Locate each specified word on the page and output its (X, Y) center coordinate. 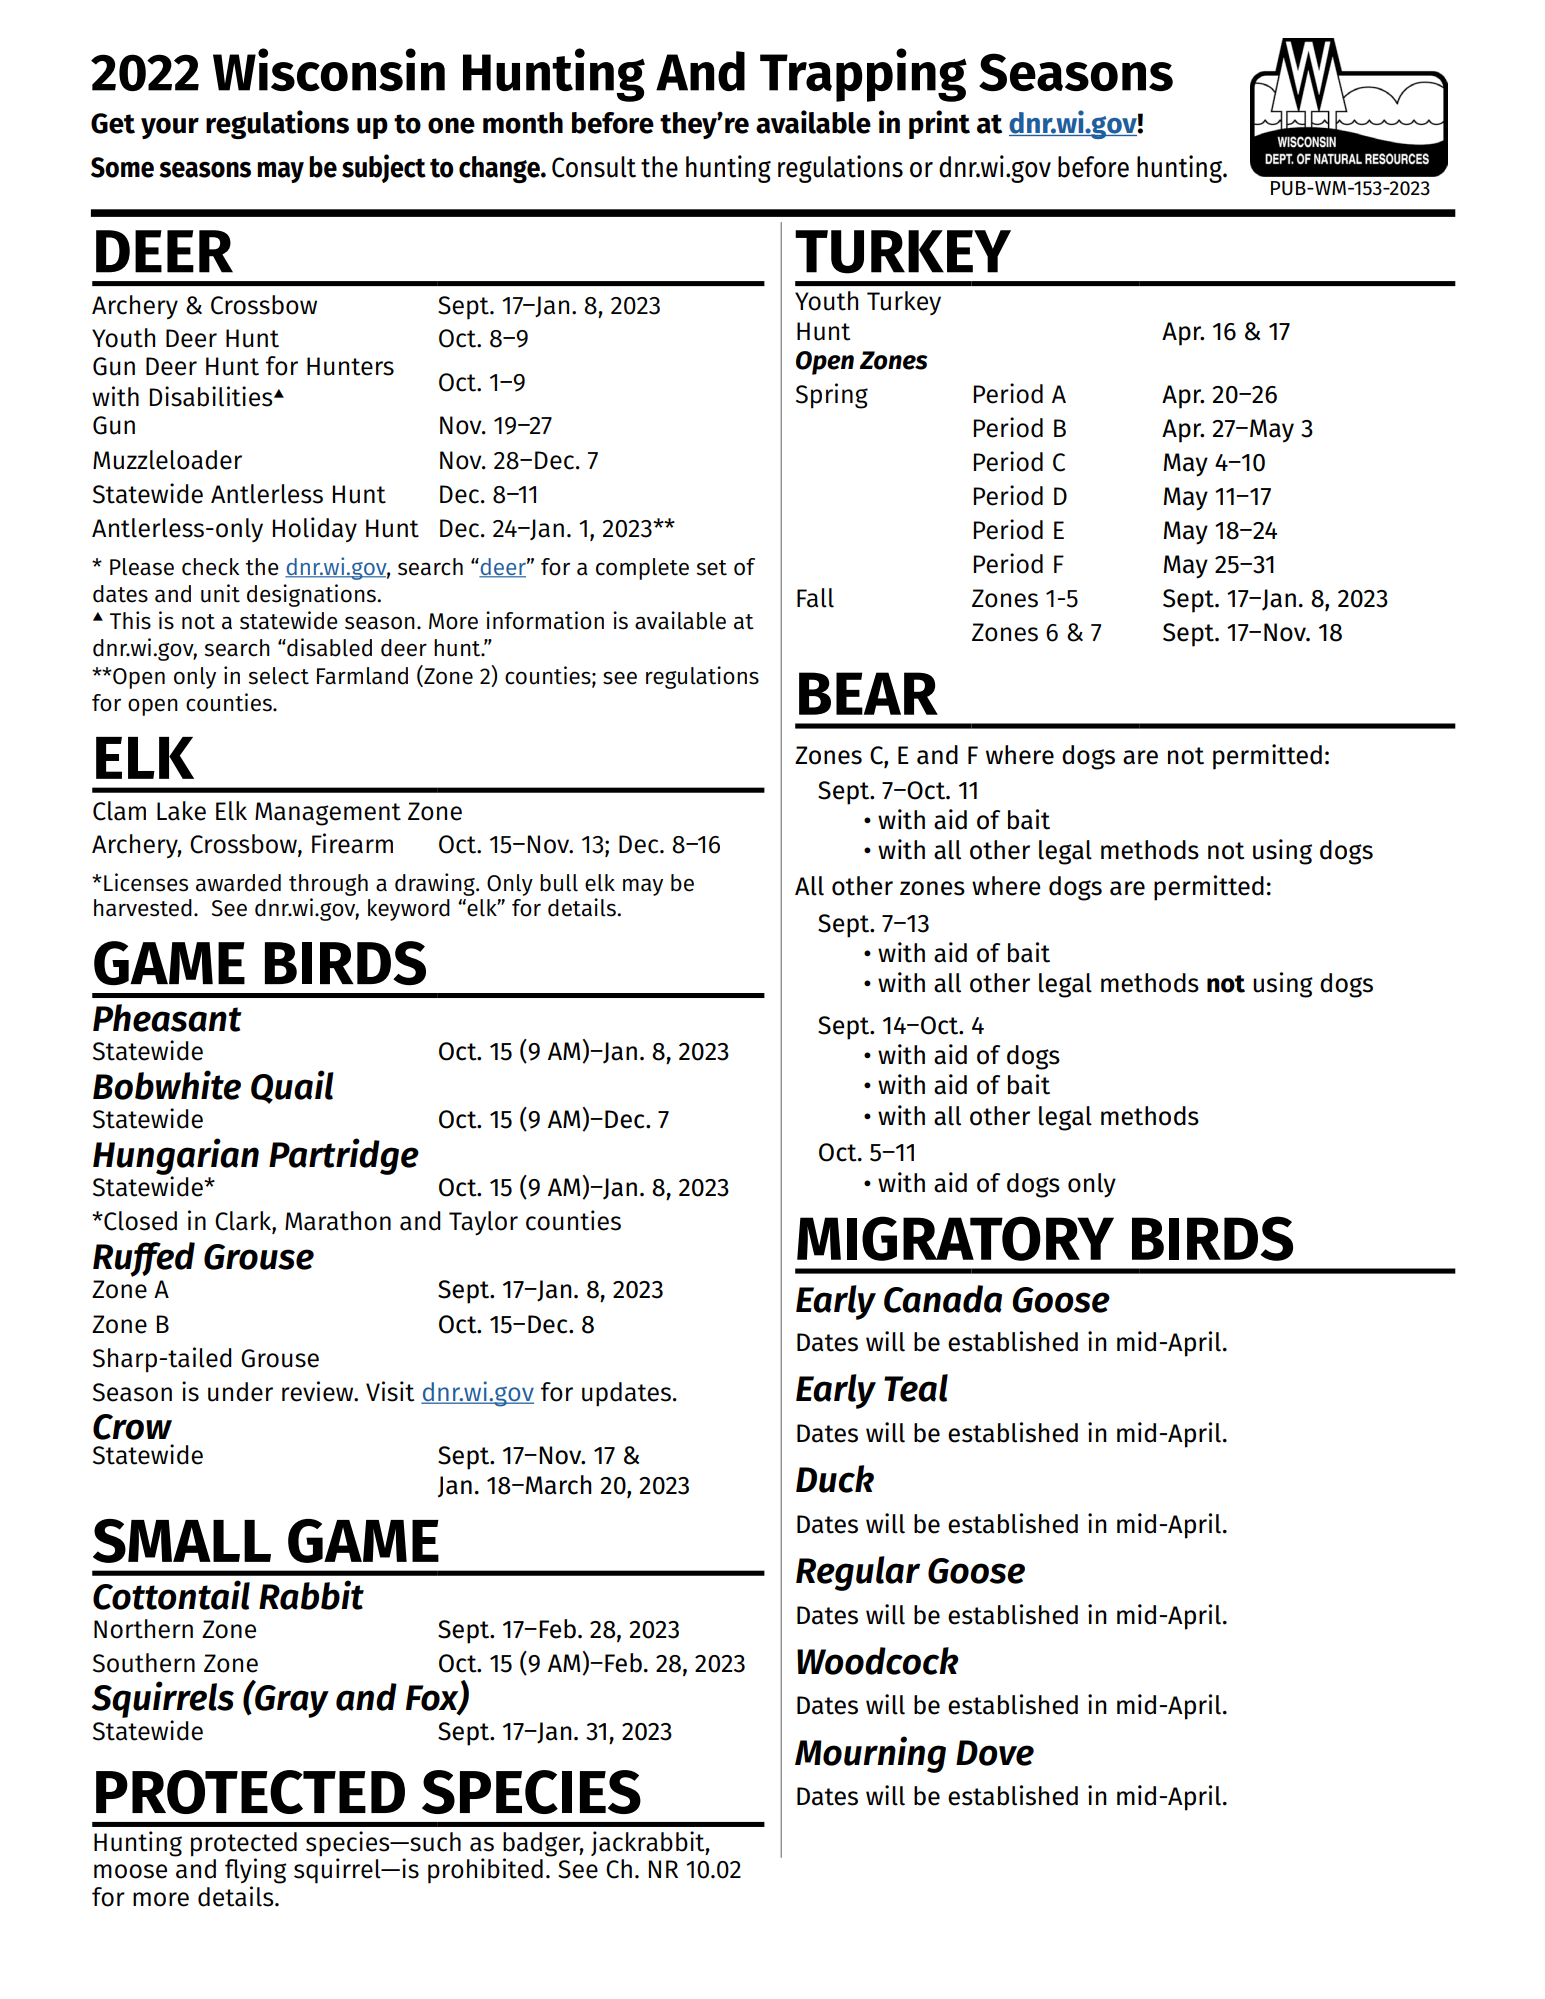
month (523, 123)
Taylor (483, 1223)
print (939, 124)
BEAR (868, 693)
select (278, 676)
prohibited (485, 1871)
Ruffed (144, 1259)
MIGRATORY (955, 1238)
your (170, 128)
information (545, 620)
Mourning (870, 1754)
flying (255, 1871)
